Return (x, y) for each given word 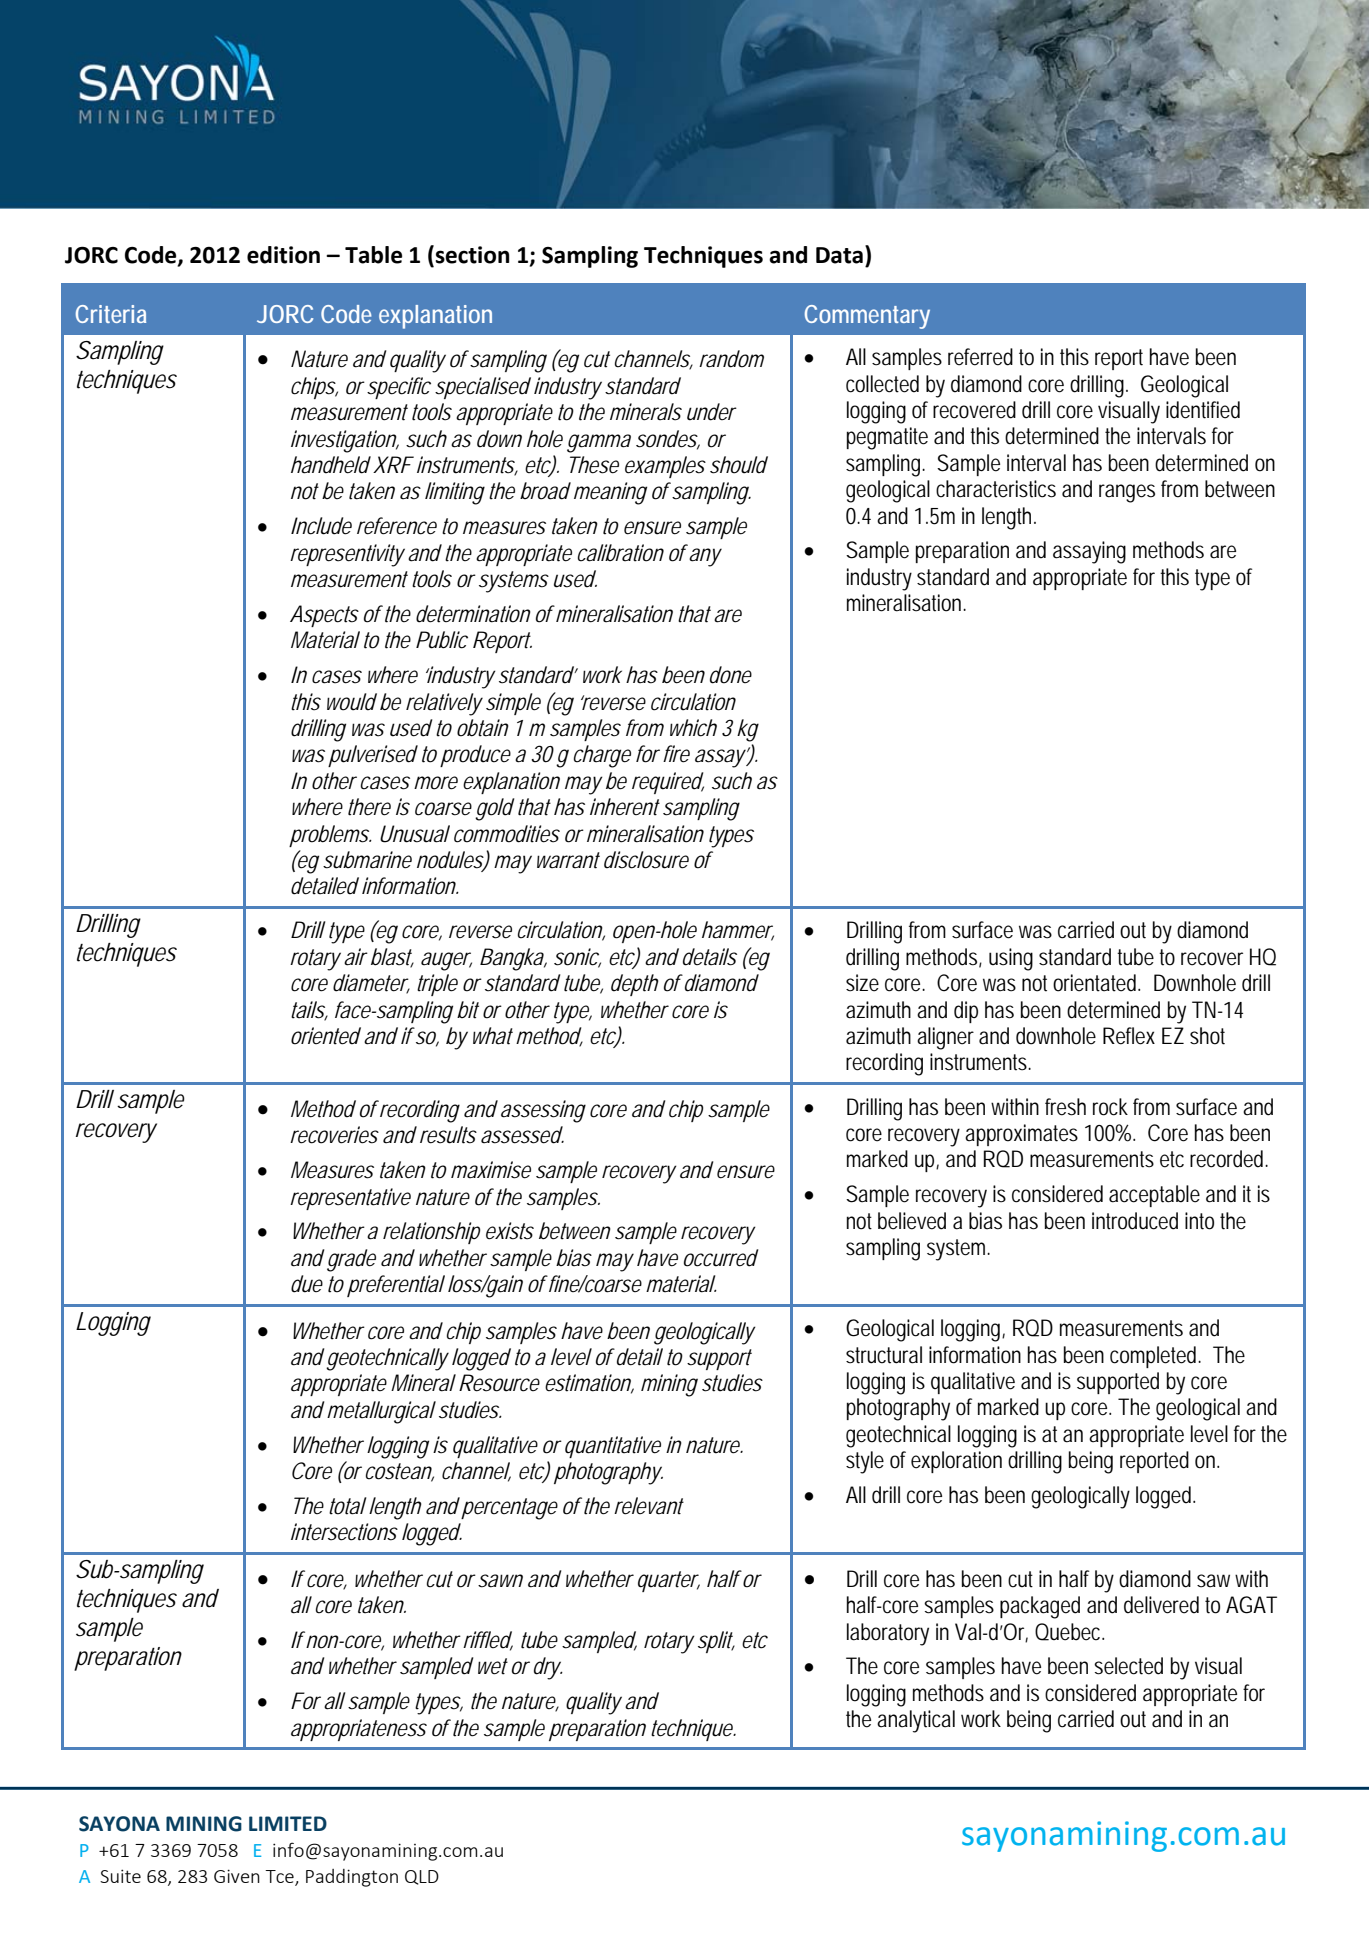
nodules (450, 861)
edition (283, 255)
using (1011, 959)
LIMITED (288, 1823)
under (711, 412)
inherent (625, 807)
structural (884, 1355)
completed (1153, 1357)
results (448, 1135)
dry (547, 1668)
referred (980, 357)
